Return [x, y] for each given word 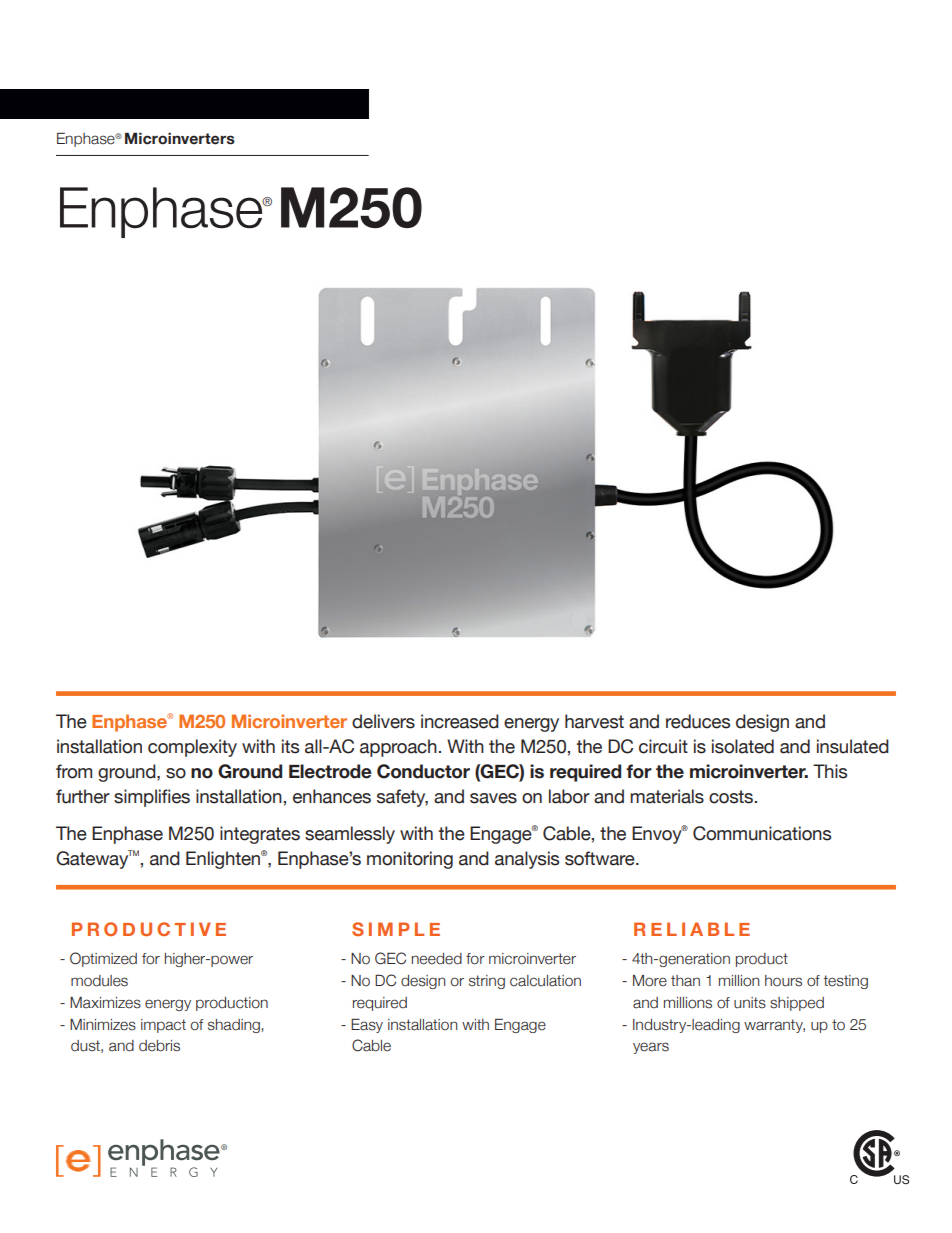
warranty [774, 1026]
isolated [743, 746]
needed [437, 959]
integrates [260, 835]
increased [460, 721]
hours [783, 981]
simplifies [152, 798]
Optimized [103, 959]
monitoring [410, 860]
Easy [367, 1025]
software [601, 858]
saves [493, 798]
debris [159, 1046]
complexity [192, 748]
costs [732, 797]
